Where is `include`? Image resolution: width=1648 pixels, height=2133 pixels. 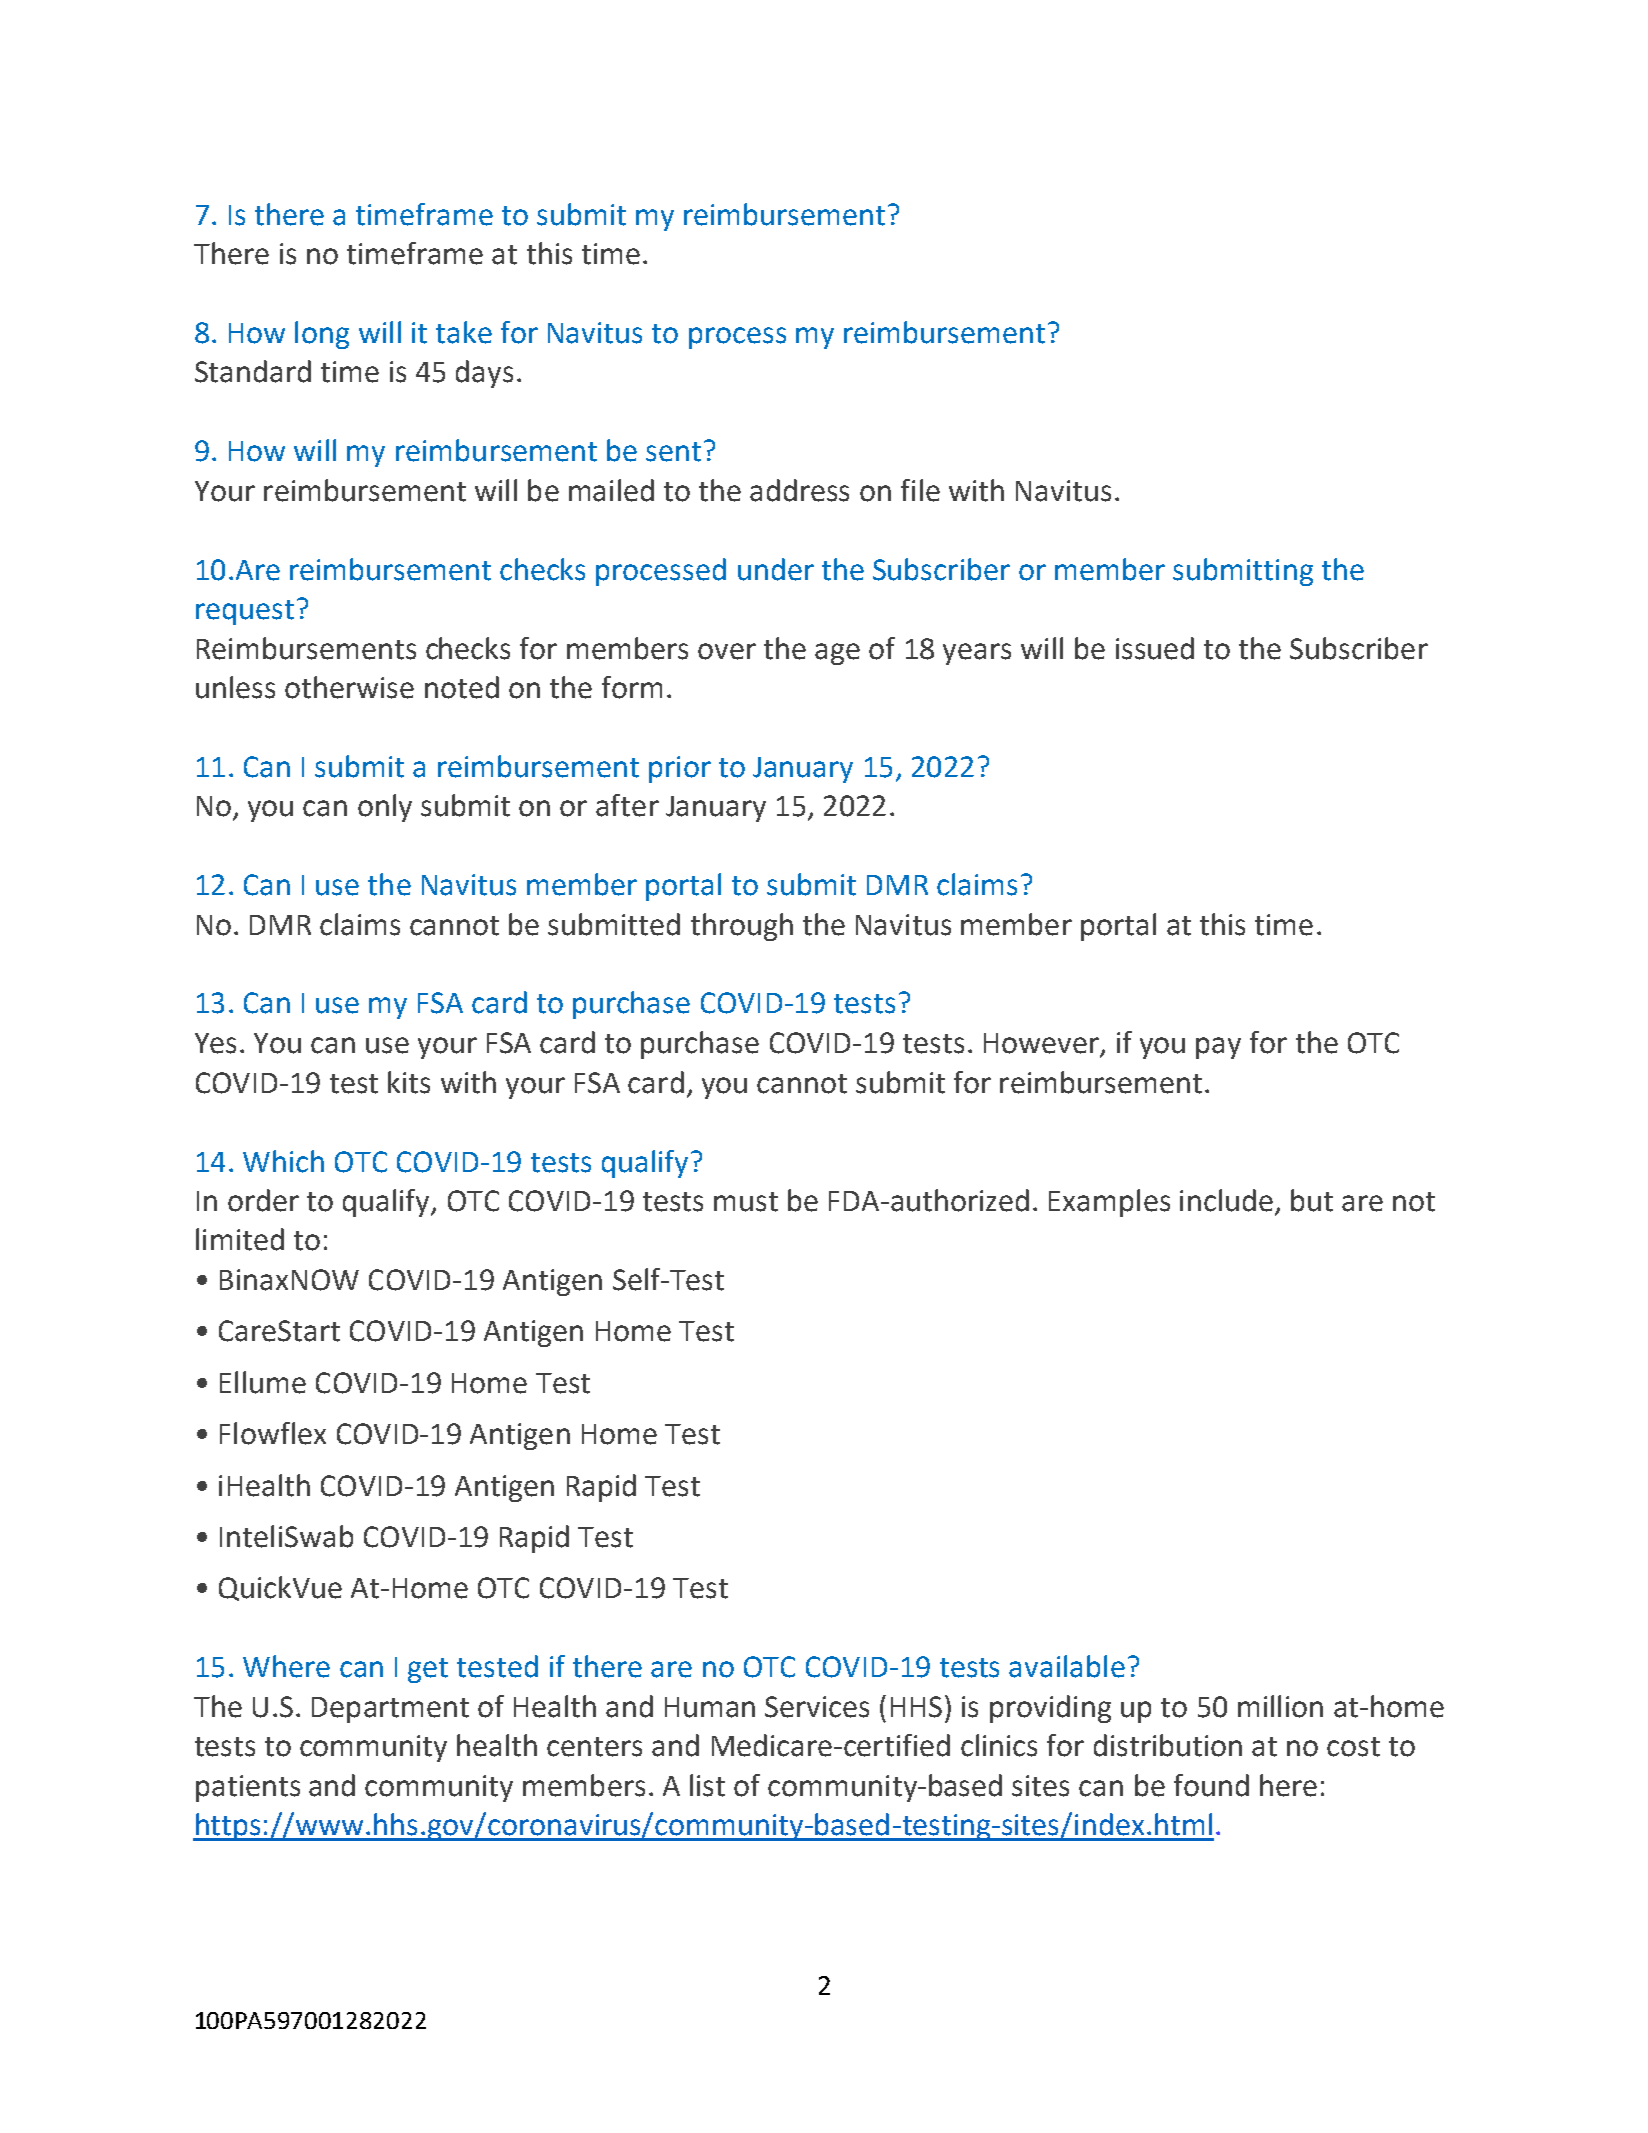 include is located at coordinates (1226, 1200).
